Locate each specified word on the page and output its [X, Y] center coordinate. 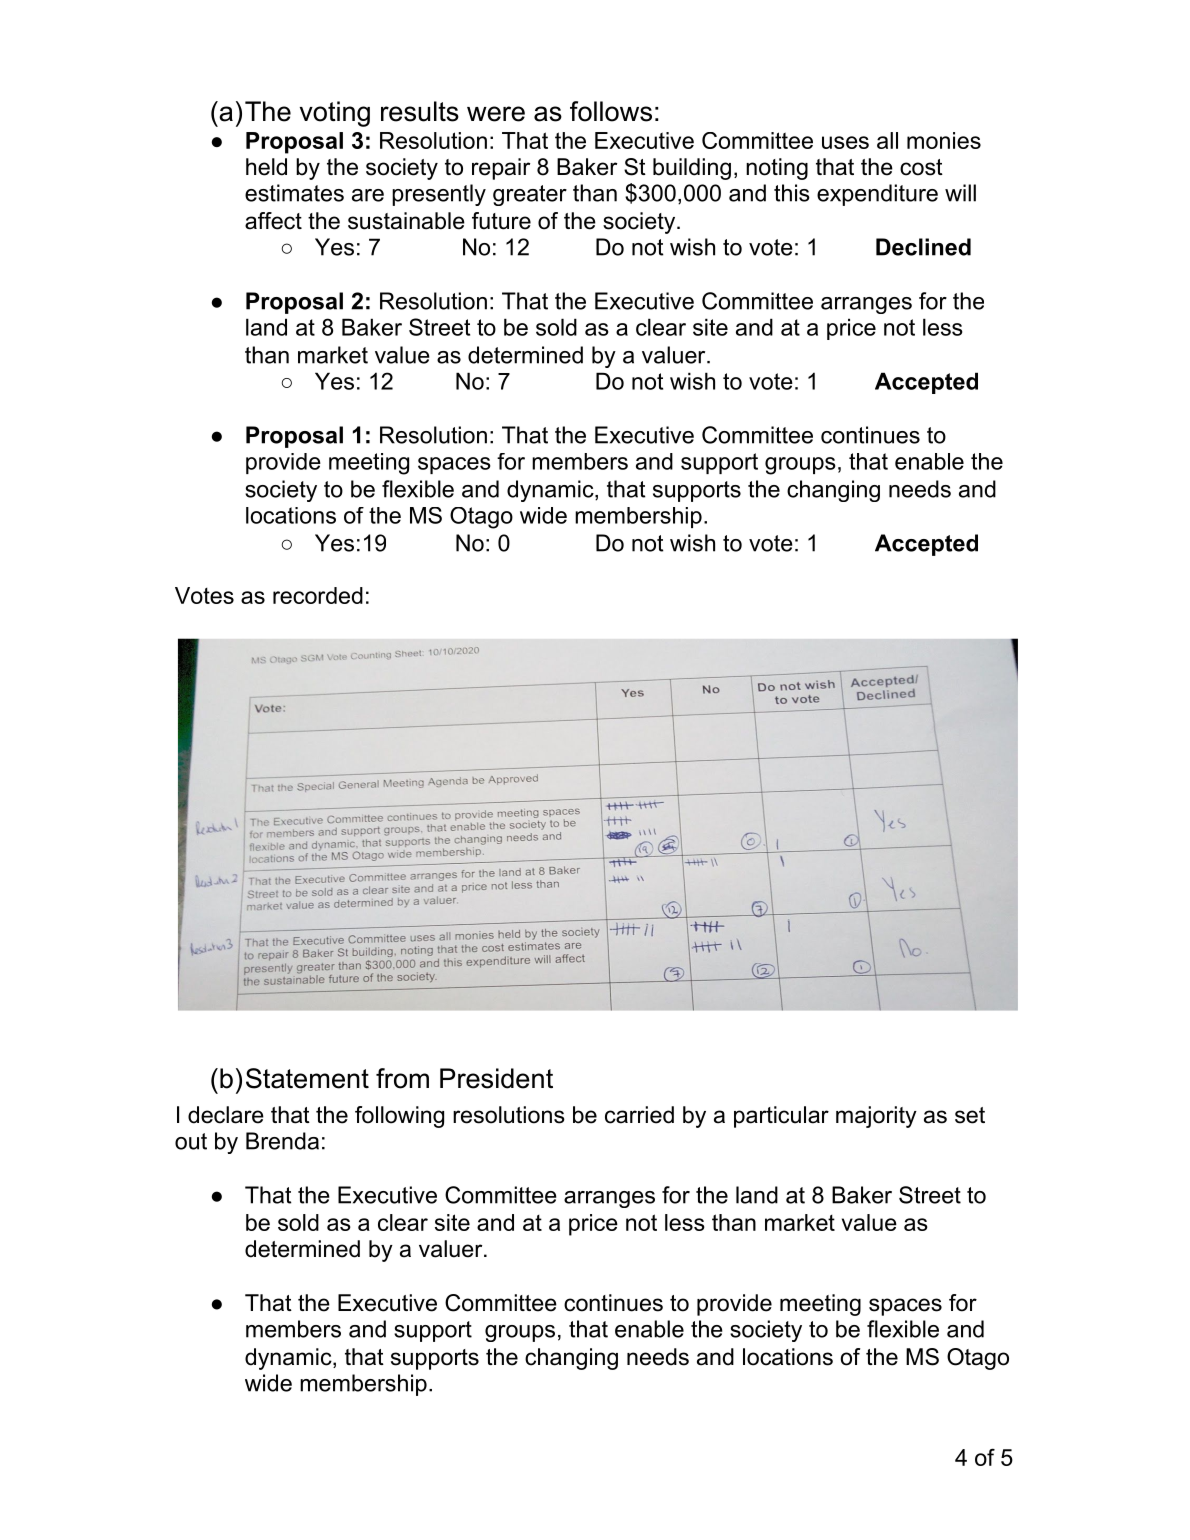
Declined [923, 247]
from [402, 1078]
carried [639, 1115]
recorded [318, 595]
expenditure [877, 195]
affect [273, 221]
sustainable [406, 221]
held [266, 167]
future [501, 221]
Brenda [282, 1141]
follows [611, 111]
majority [876, 1117]
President [496, 1078]
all [887, 140]
